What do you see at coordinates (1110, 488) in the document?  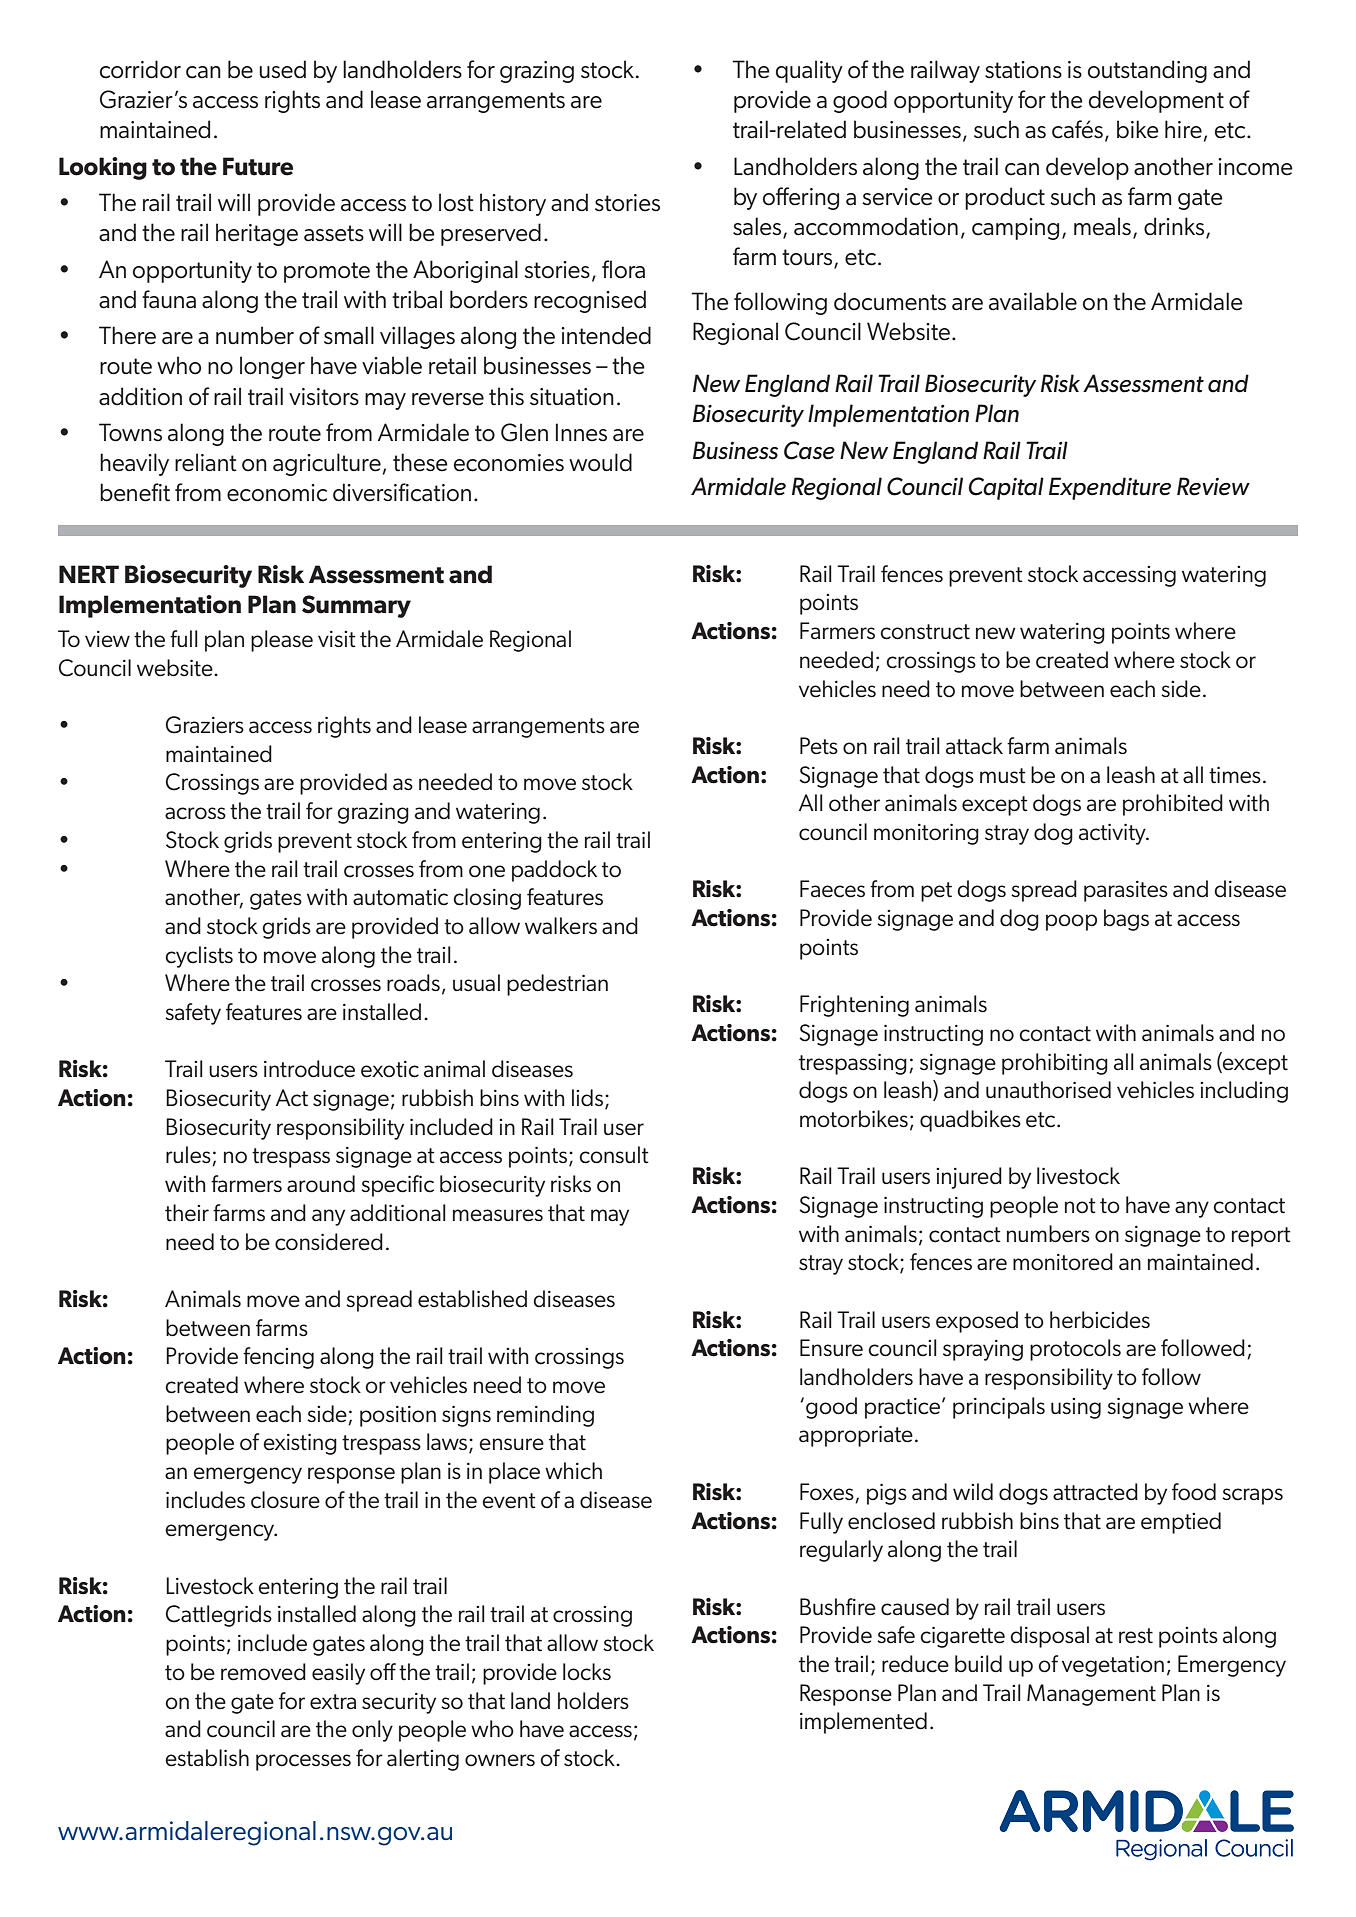 I see `Expenditure` at bounding box center [1110, 488].
